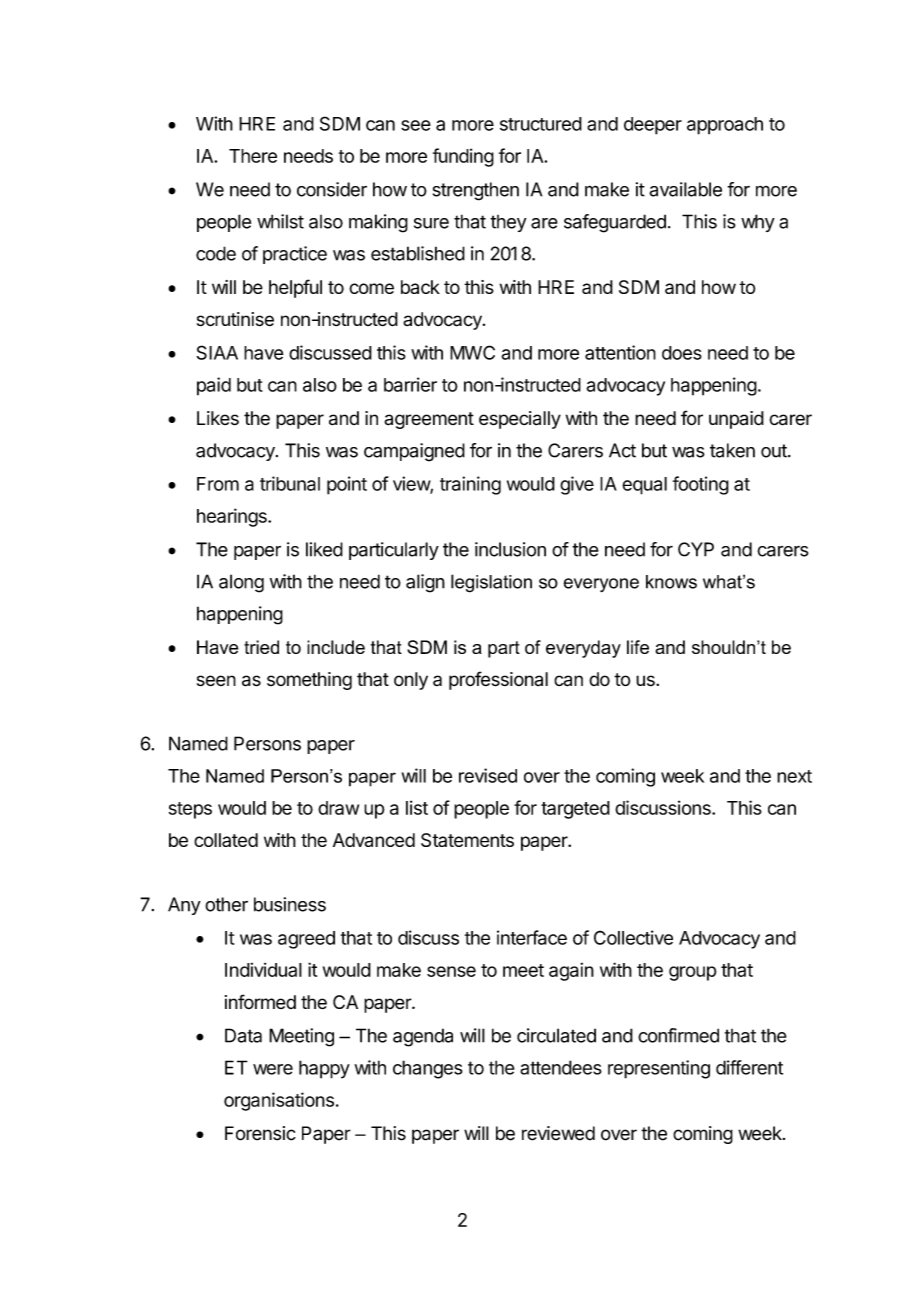 This page has width=924, height=1308. I want to click on training, so click(470, 485).
